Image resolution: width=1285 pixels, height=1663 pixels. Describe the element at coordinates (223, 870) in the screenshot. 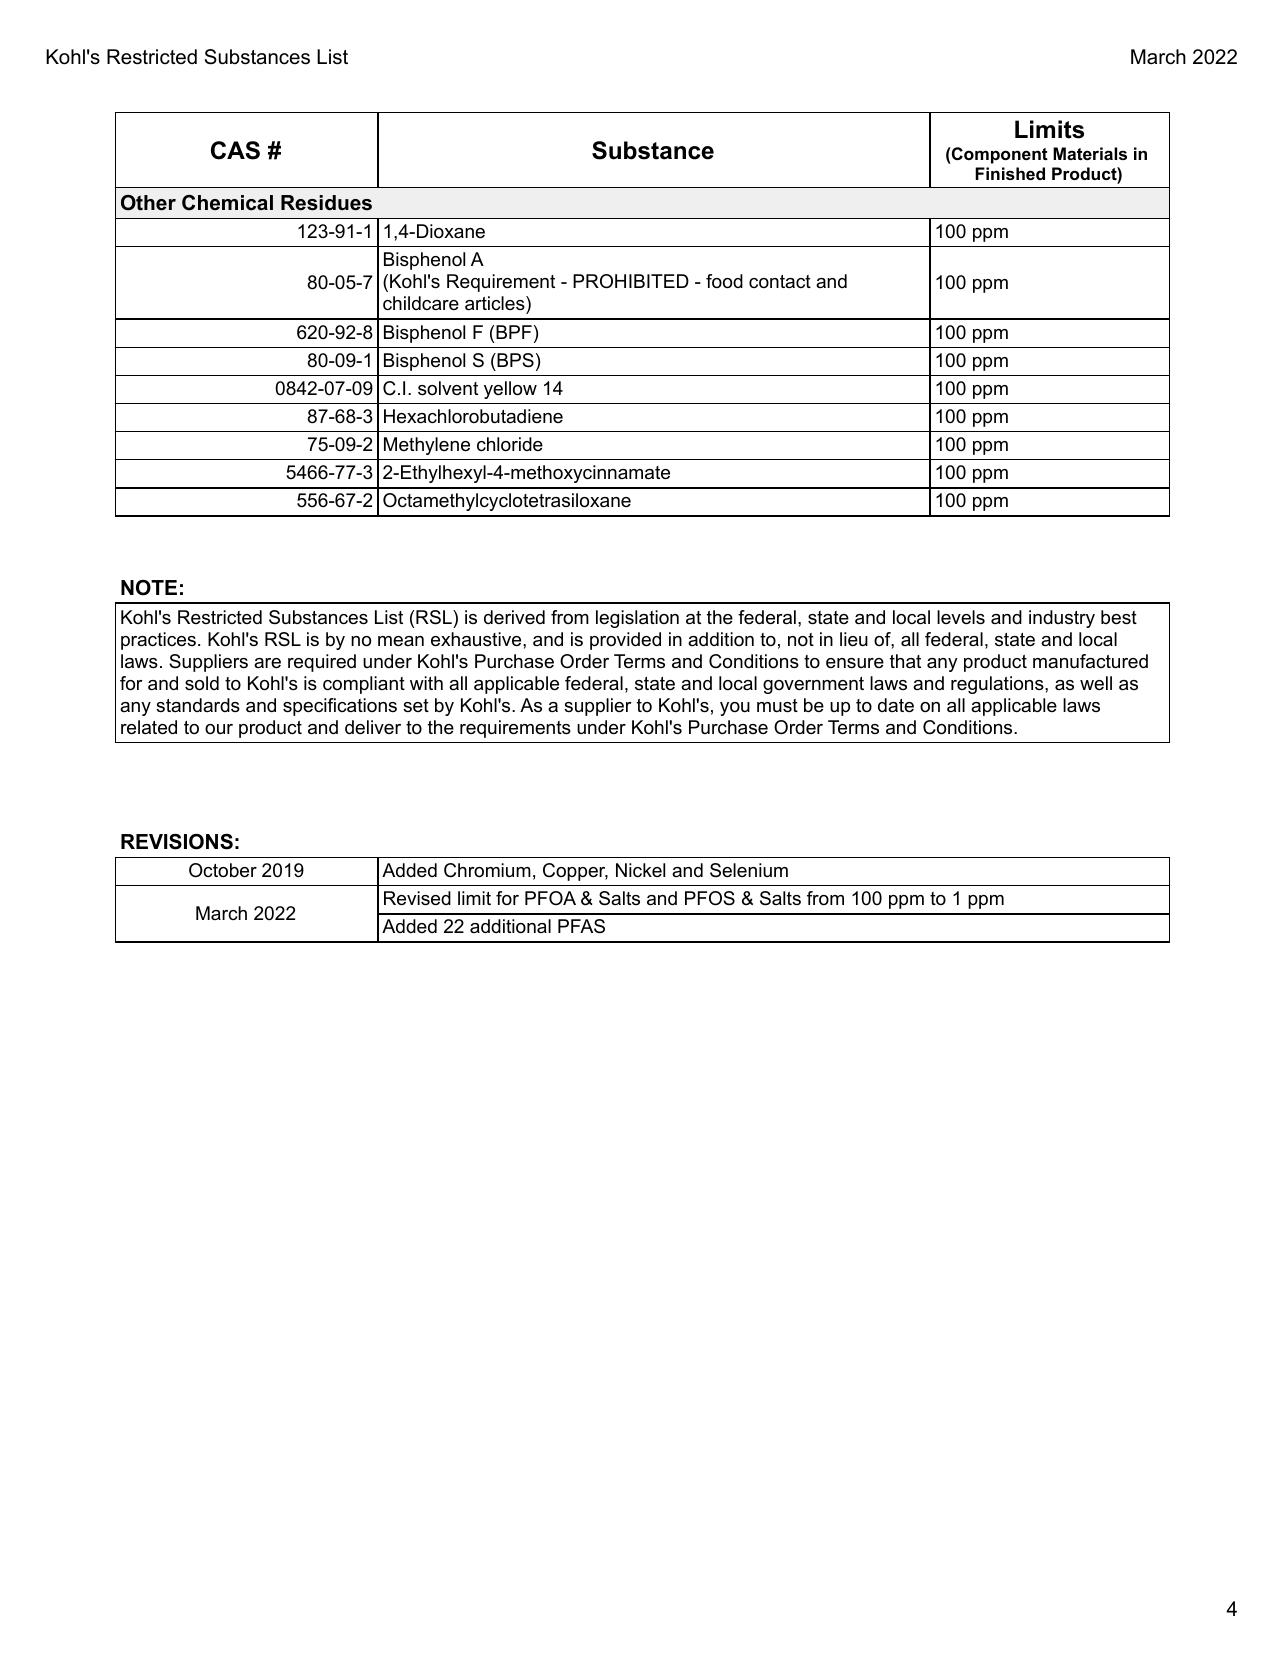

I see `October` at that location.
